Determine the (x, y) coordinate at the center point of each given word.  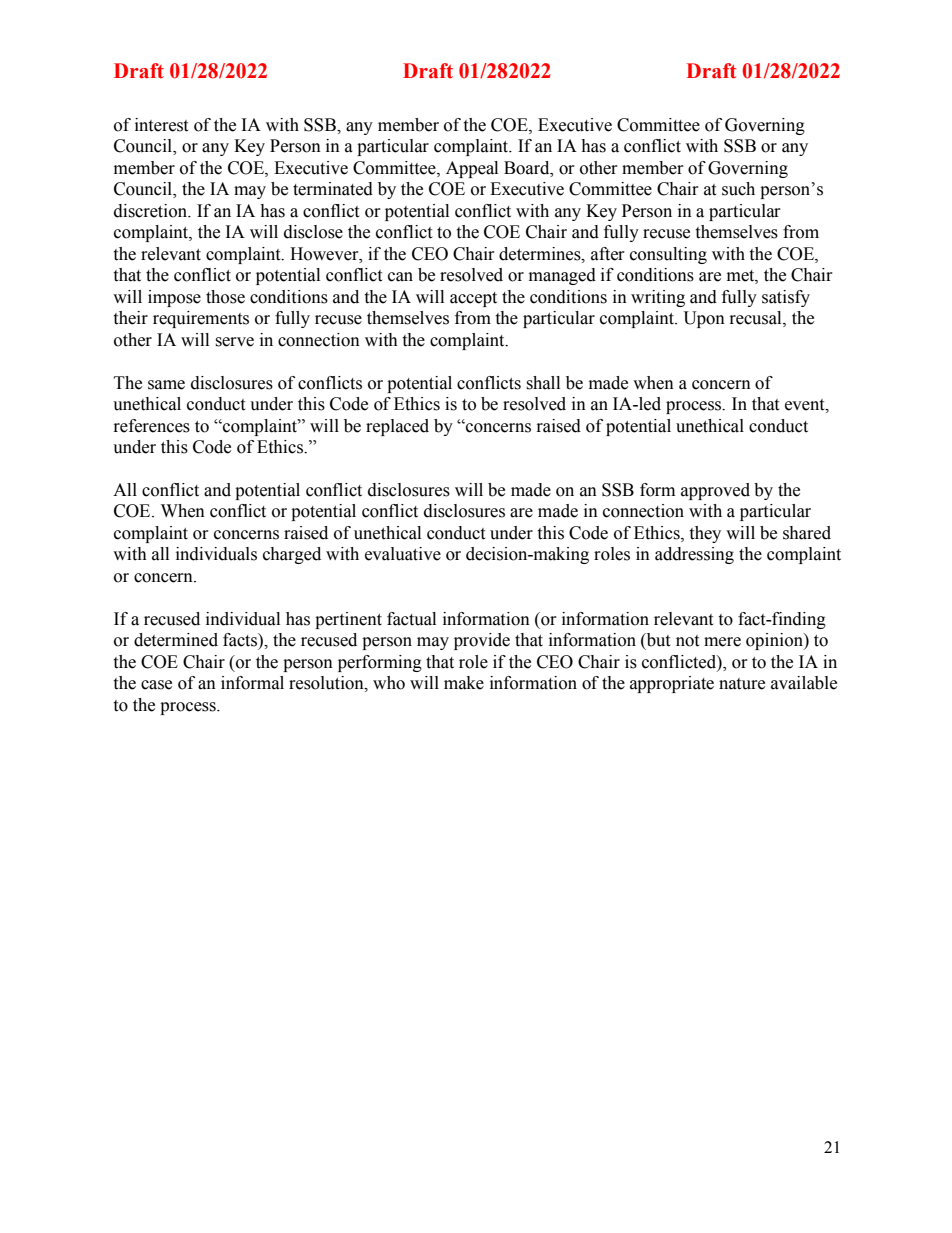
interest (161, 125)
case (156, 685)
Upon (704, 319)
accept (473, 299)
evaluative (403, 554)
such (738, 189)
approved (715, 491)
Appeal (472, 169)
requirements (201, 319)
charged (292, 555)
